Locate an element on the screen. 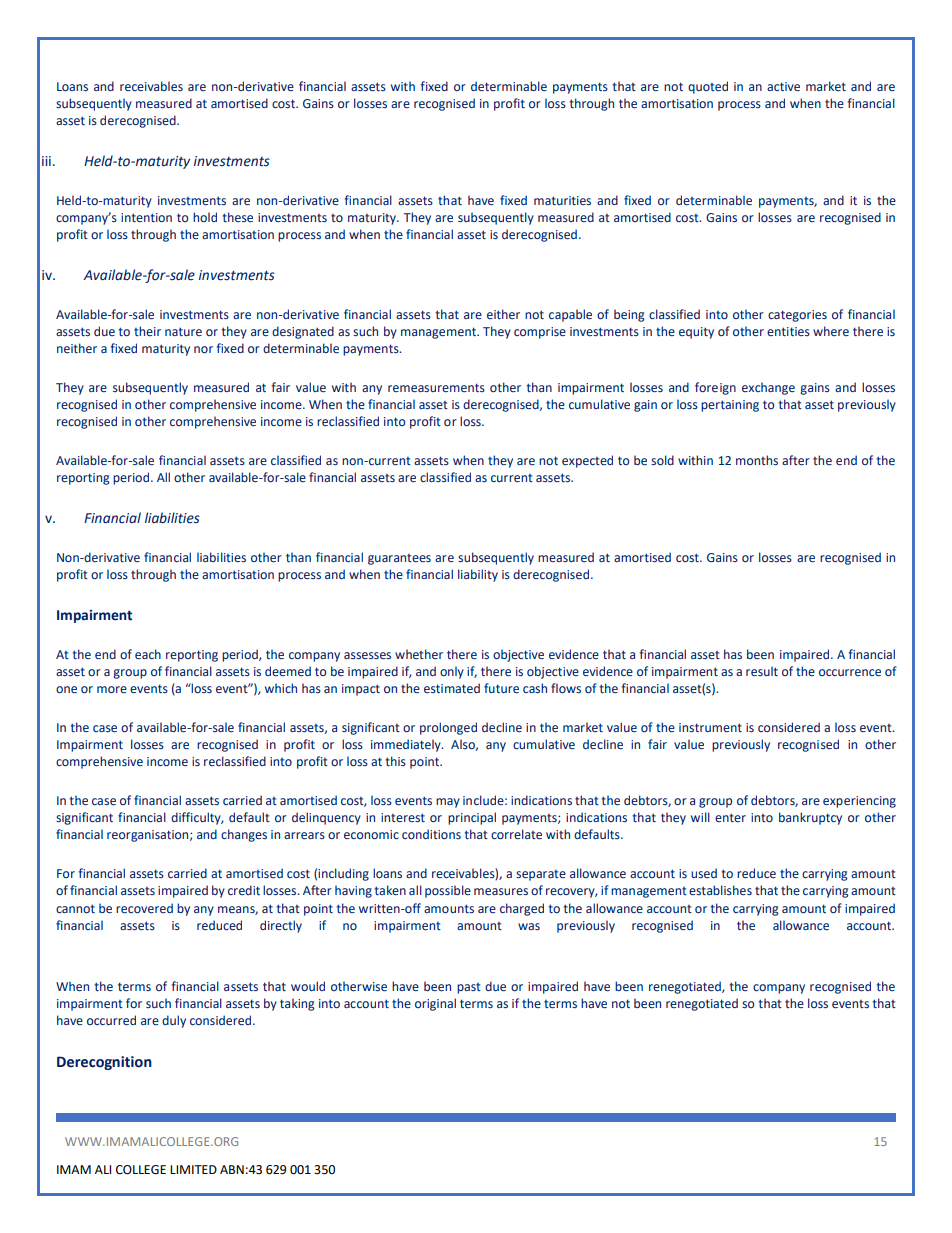 The image size is (952, 1233). LIMITED is located at coordinates (193, 1169).
